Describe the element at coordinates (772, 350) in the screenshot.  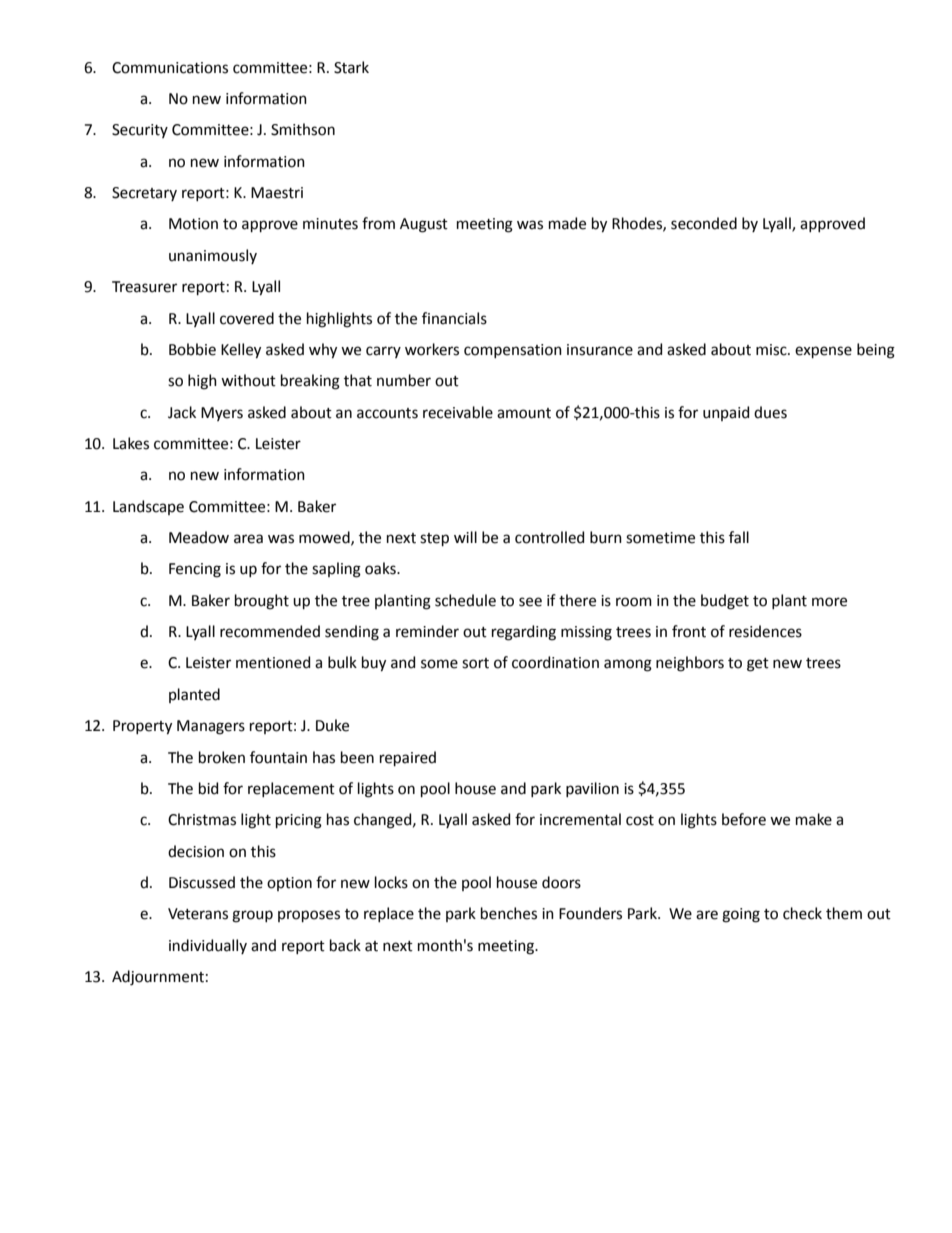
I see `misc` at that location.
